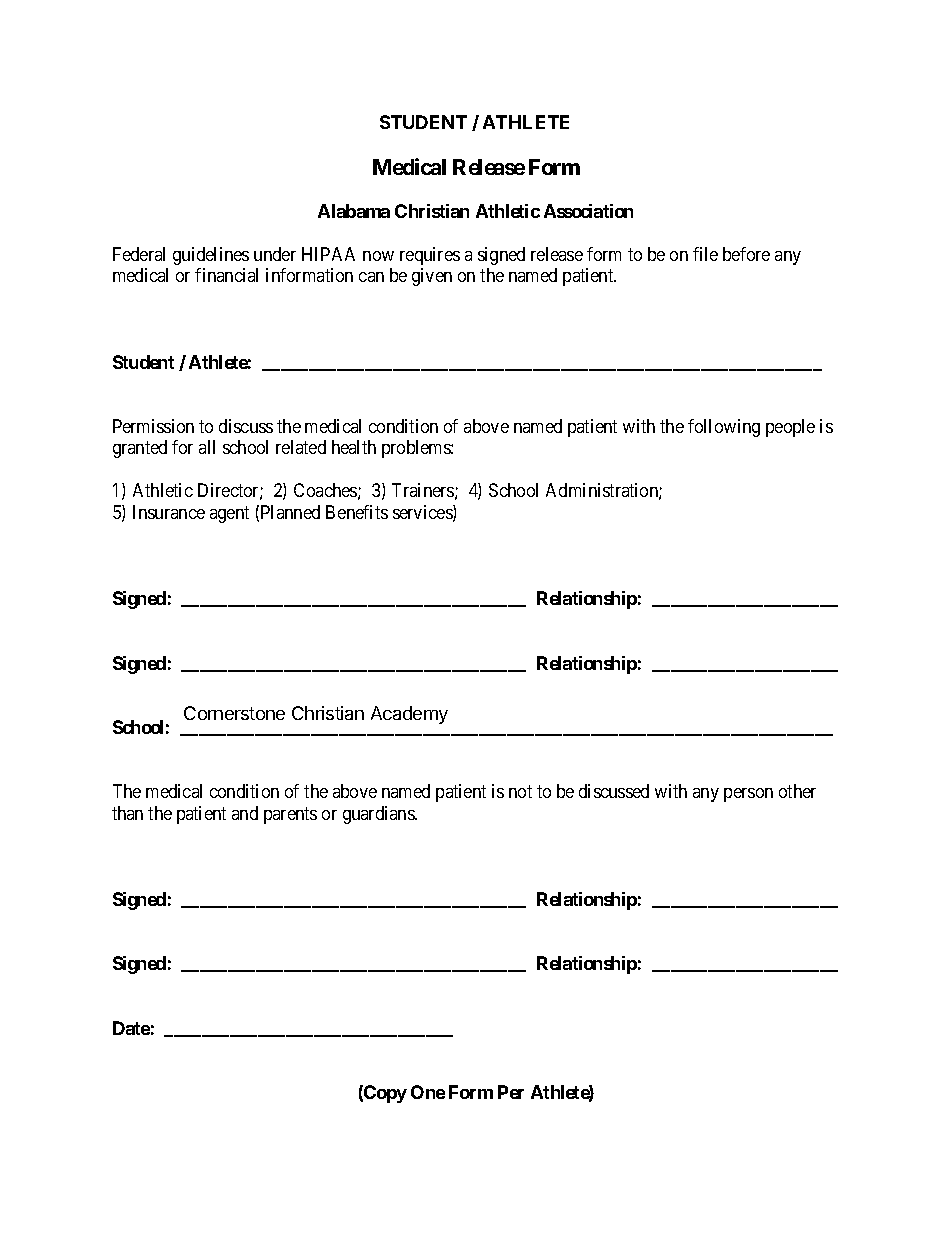  What do you see at coordinates (211, 256) in the page?
I see `guidelines` at bounding box center [211, 256].
